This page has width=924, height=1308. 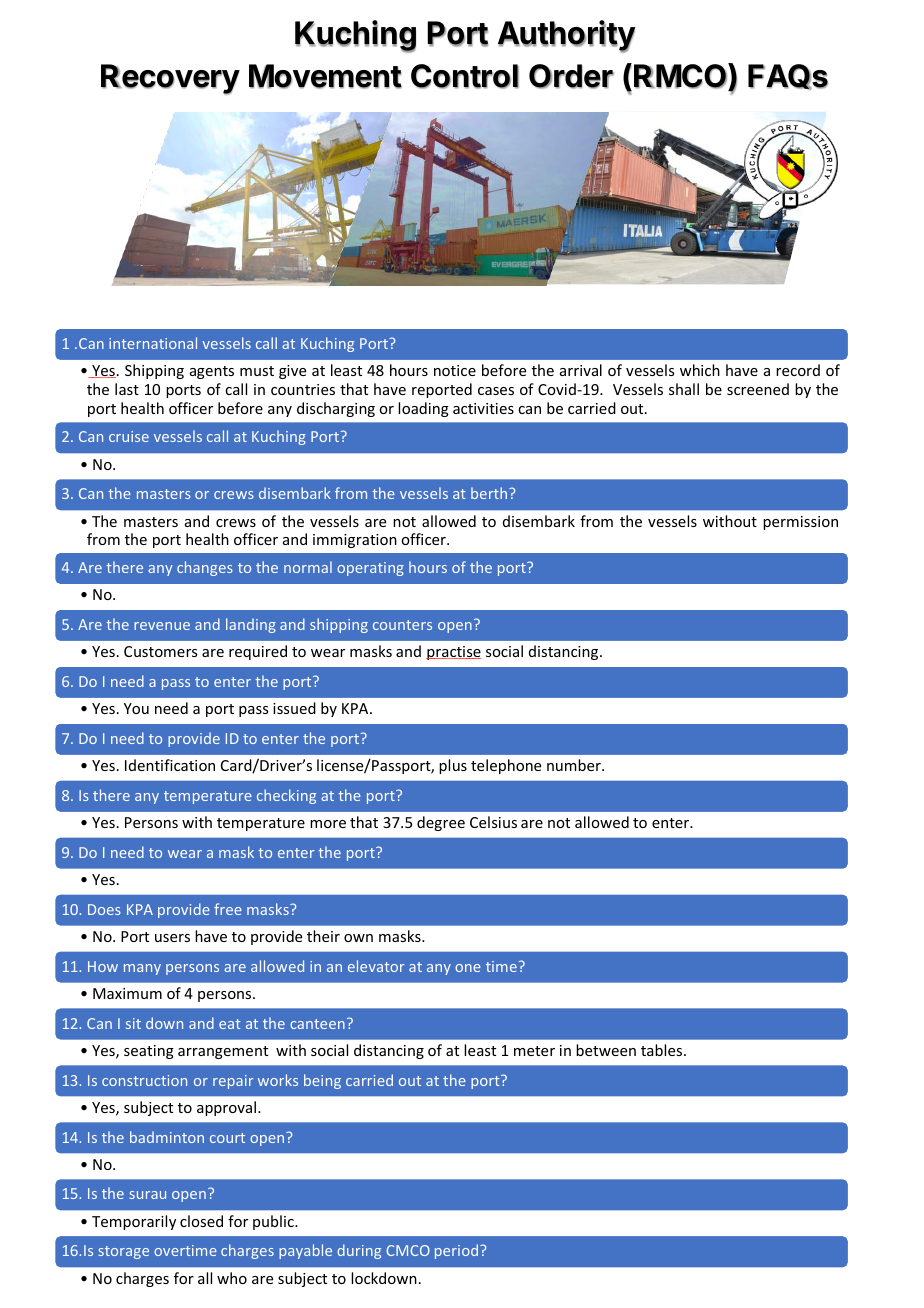 I want to click on closed, so click(x=201, y=1221).
